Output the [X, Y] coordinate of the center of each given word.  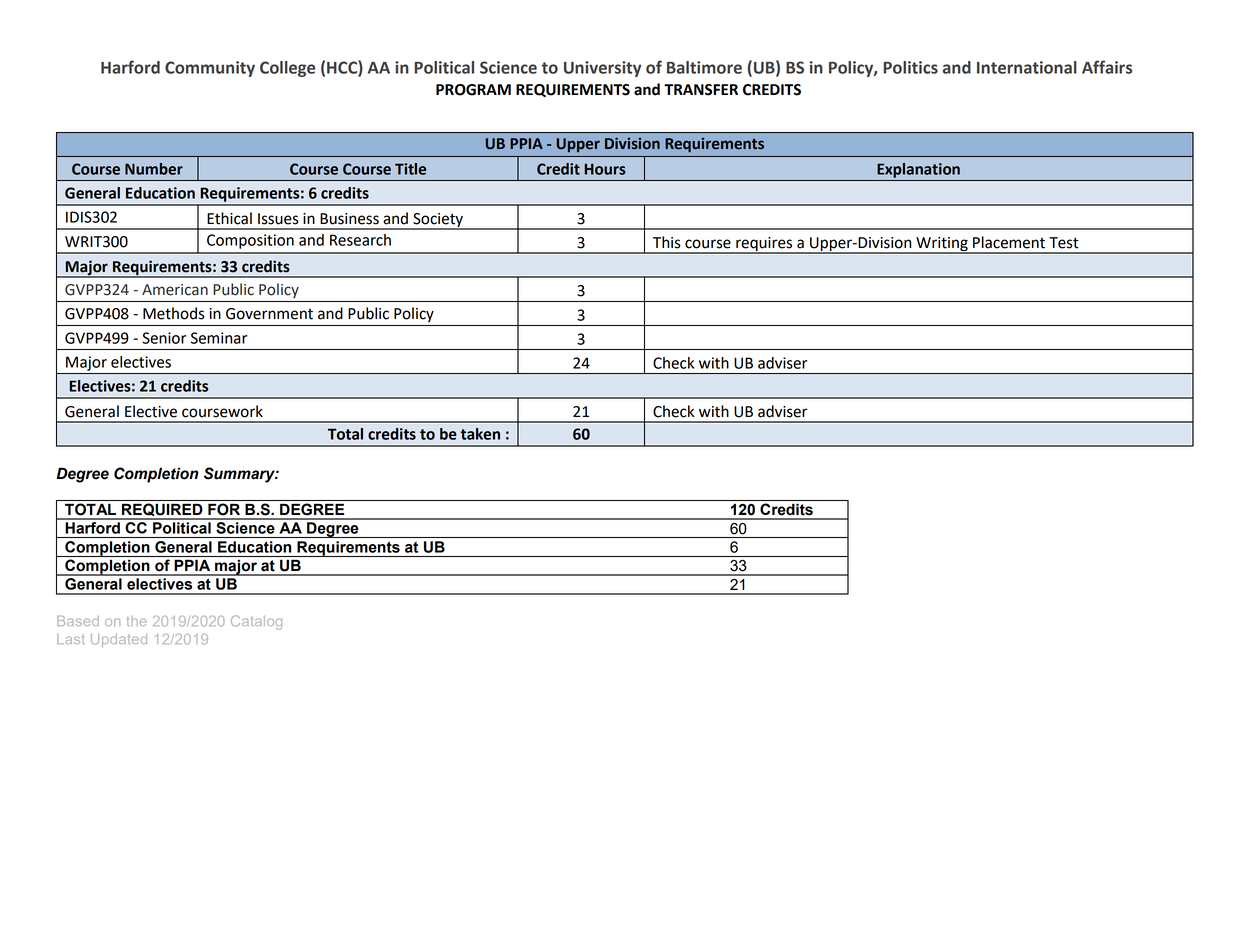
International [1027, 67]
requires [764, 245]
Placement [1009, 242]
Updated [119, 640]
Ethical [229, 218]
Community [210, 69]
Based [78, 621]
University [603, 69]
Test [1064, 243]
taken [480, 434]
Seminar [219, 338]
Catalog [256, 622]
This [667, 242]
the [137, 621]
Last [71, 639]
